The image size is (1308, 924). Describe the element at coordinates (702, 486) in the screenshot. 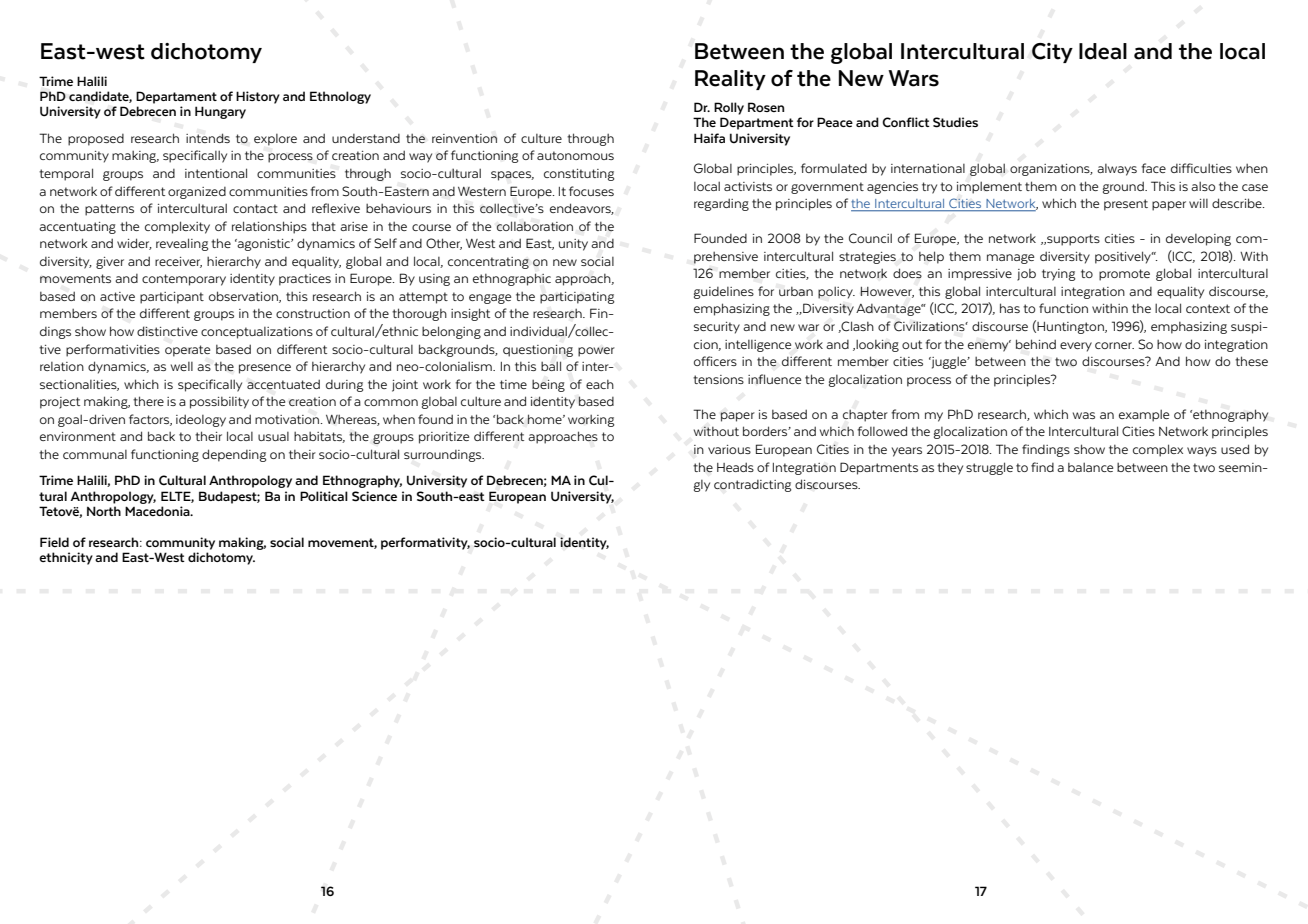

I see `gly` at that location.
